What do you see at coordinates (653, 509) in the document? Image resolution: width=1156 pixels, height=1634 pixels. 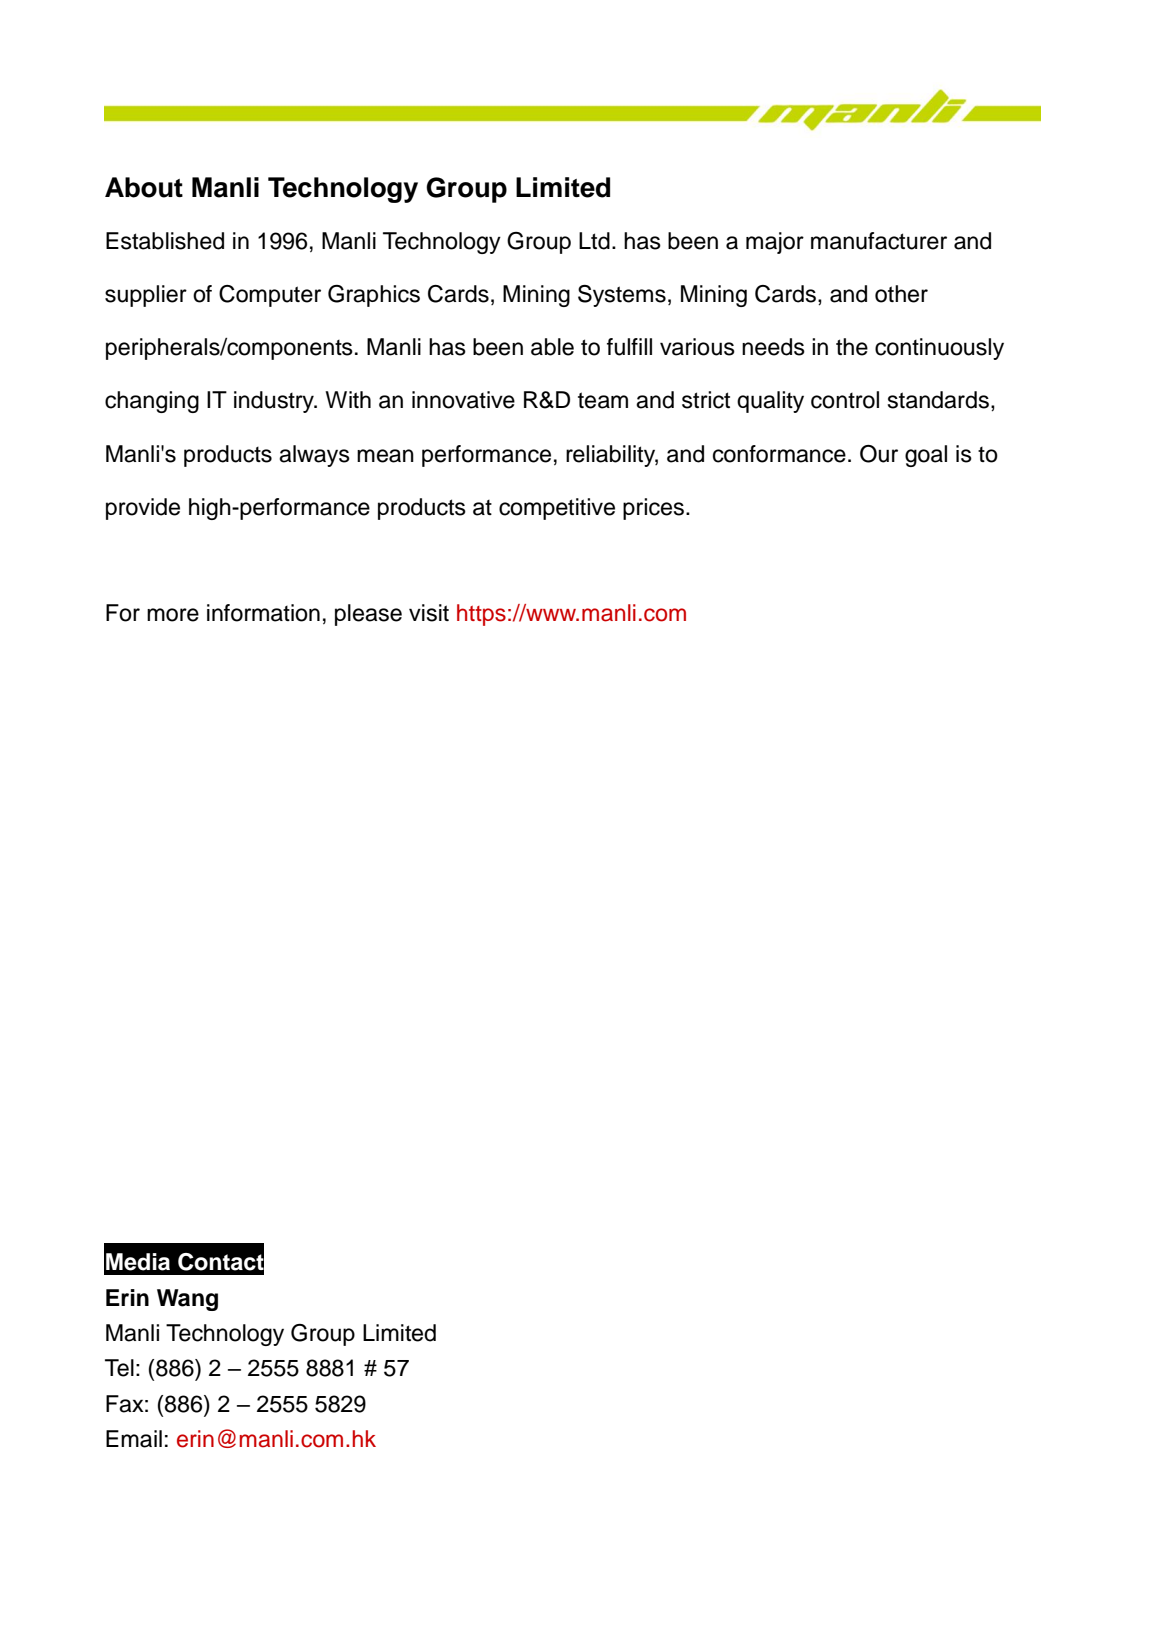 I see `prices` at bounding box center [653, 509].
